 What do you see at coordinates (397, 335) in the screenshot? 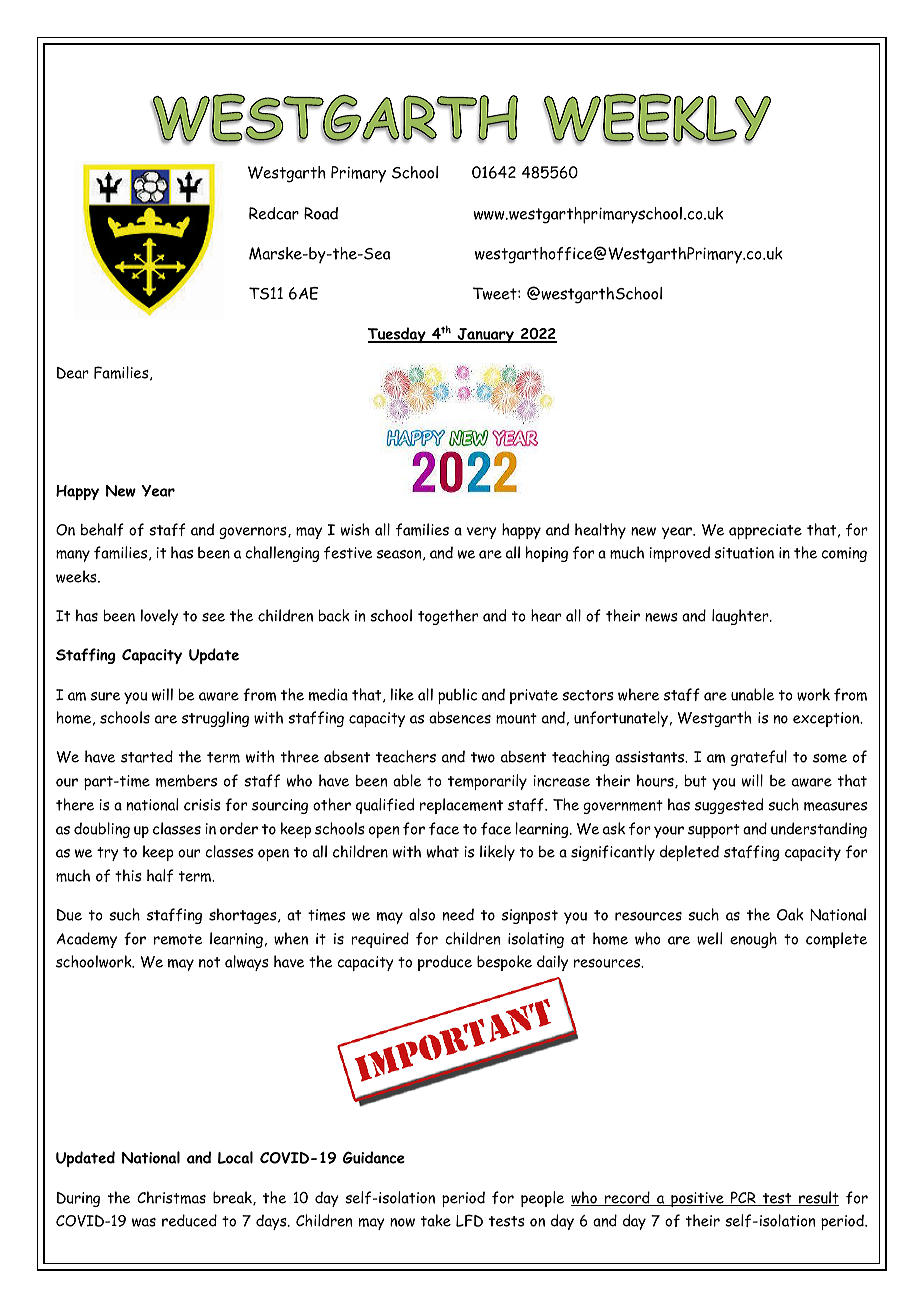
I see `Tuesday` at bounding box center [397, 335].
